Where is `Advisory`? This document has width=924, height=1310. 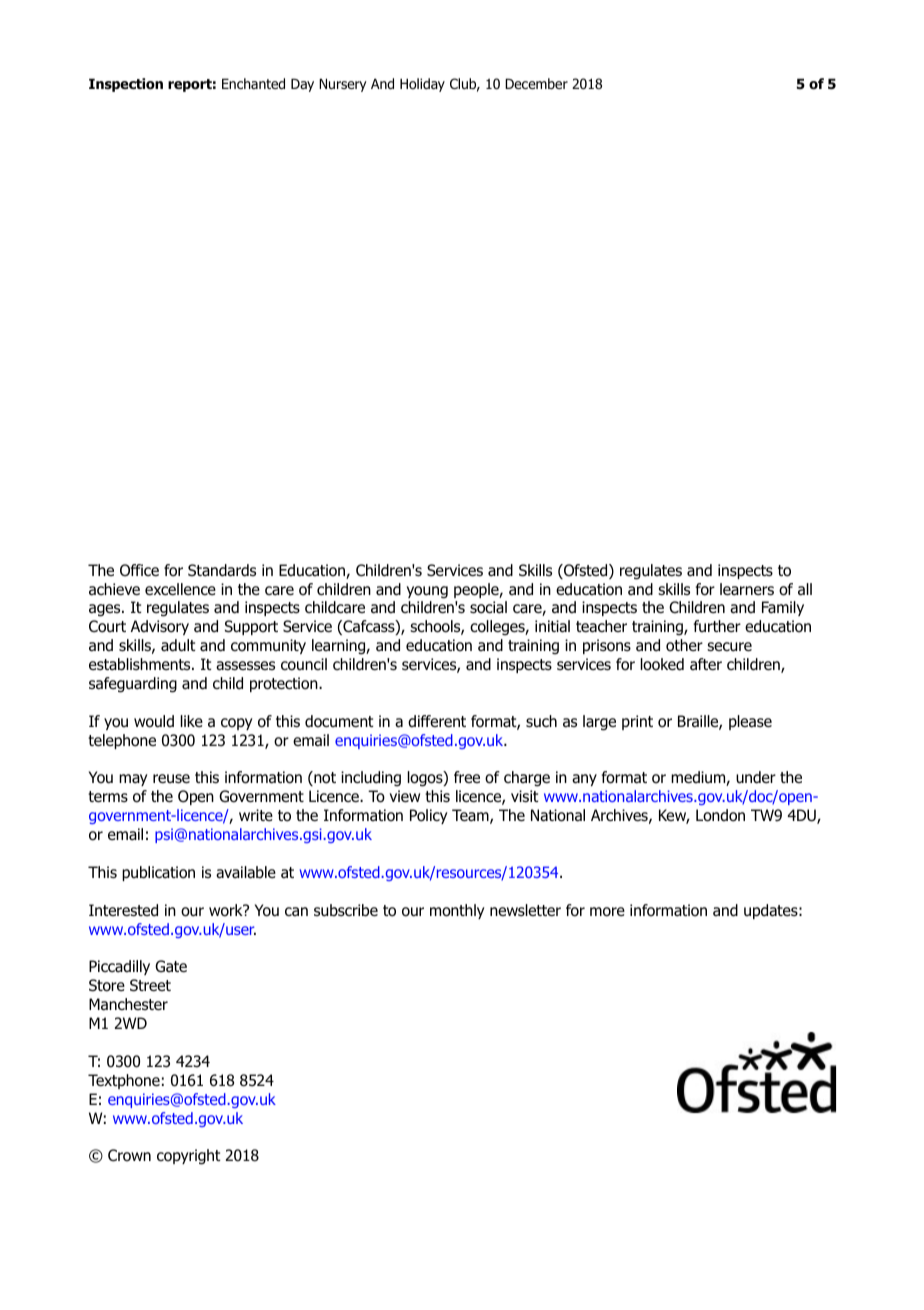
Advisory is located at coordinates (160, 627).
